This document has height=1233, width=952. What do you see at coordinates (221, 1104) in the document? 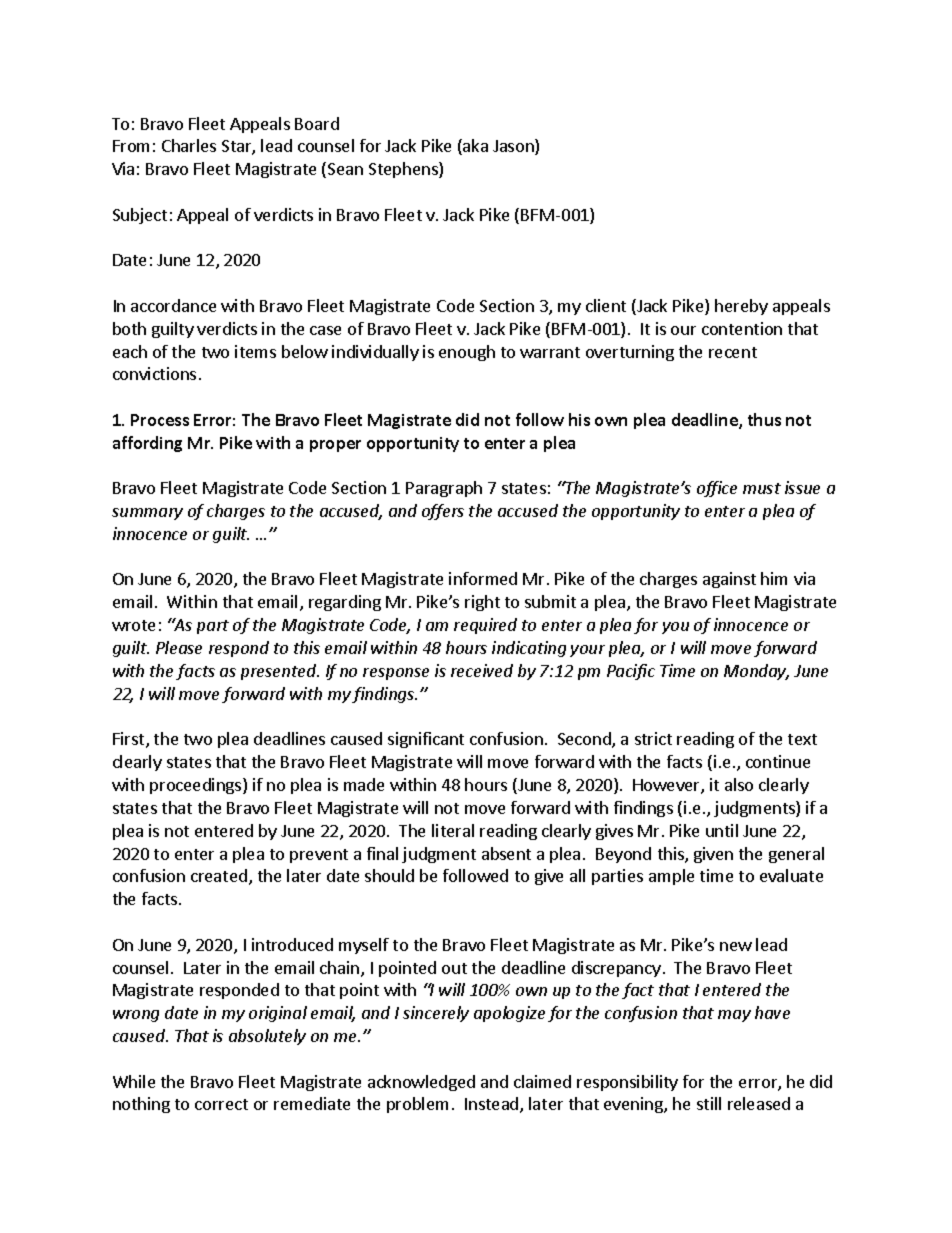
I see `correct` at bounding box center [221, 1104].
